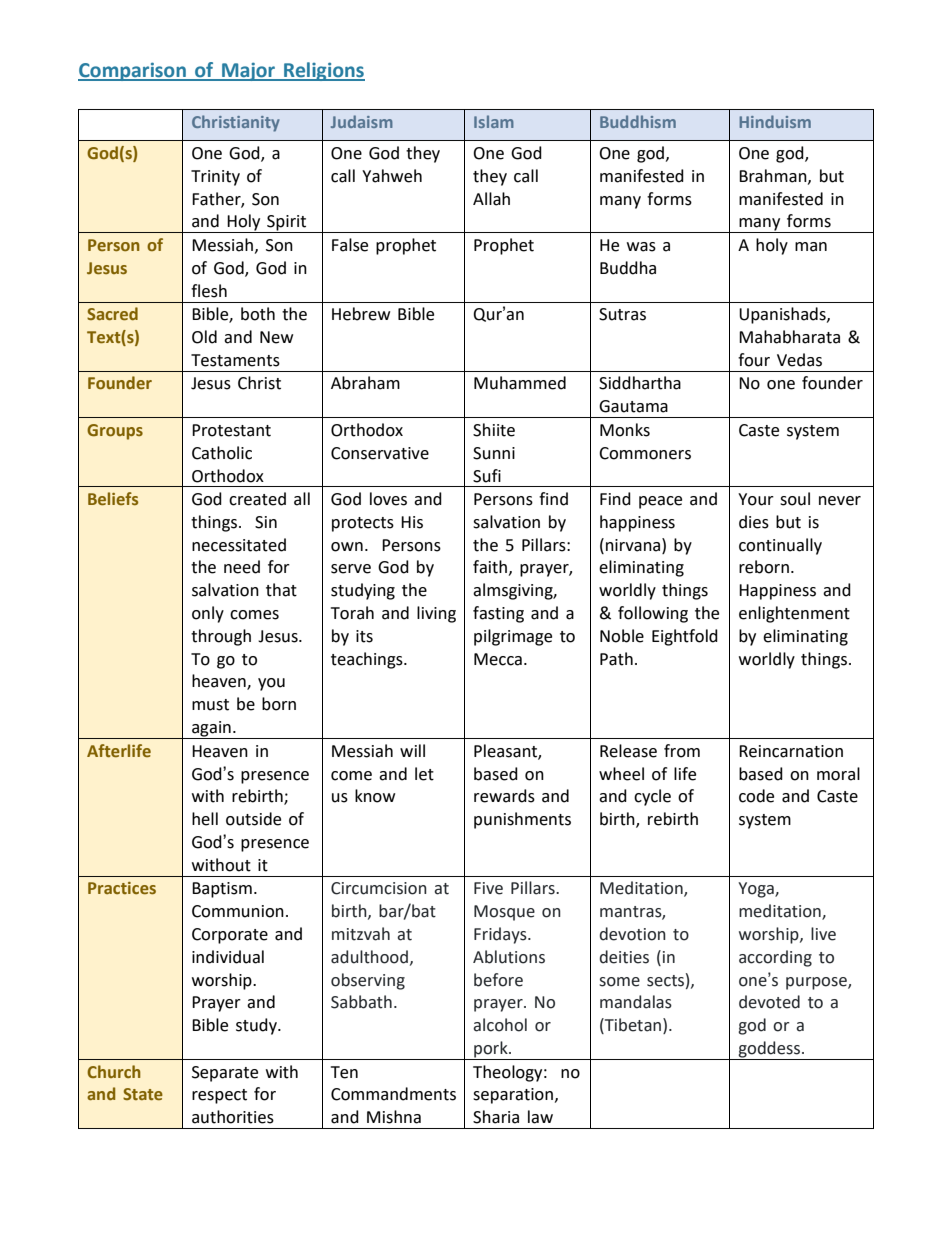 Image resolution: width=952 pixels, height=1233 pixels. What do you see at coordinates (498, 614) in the document?
I see `fasting` at bounding box center [498, 614].
